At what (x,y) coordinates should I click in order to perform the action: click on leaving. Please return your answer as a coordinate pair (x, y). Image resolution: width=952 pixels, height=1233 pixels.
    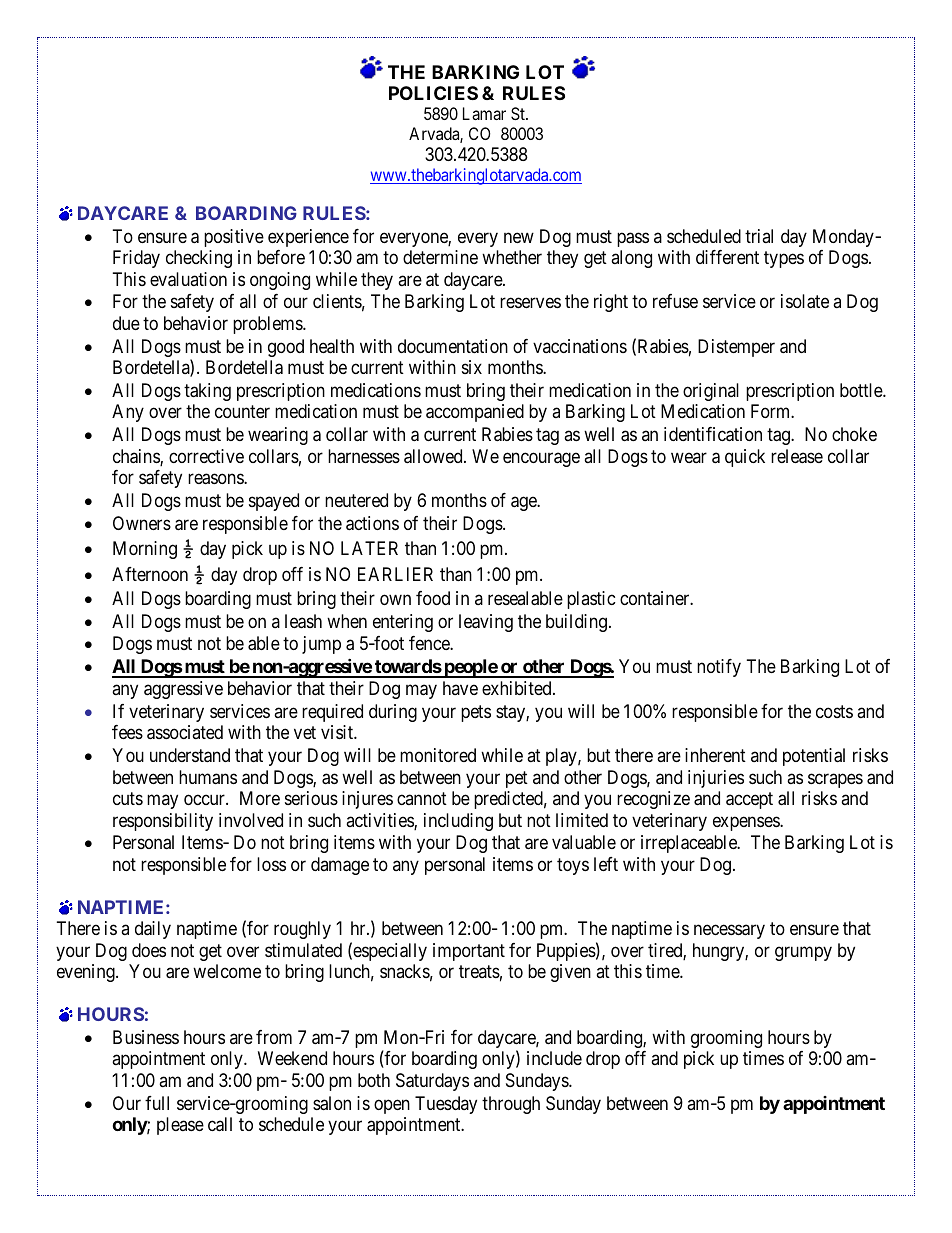
    Looking at the image, I should click on (486, 623).
